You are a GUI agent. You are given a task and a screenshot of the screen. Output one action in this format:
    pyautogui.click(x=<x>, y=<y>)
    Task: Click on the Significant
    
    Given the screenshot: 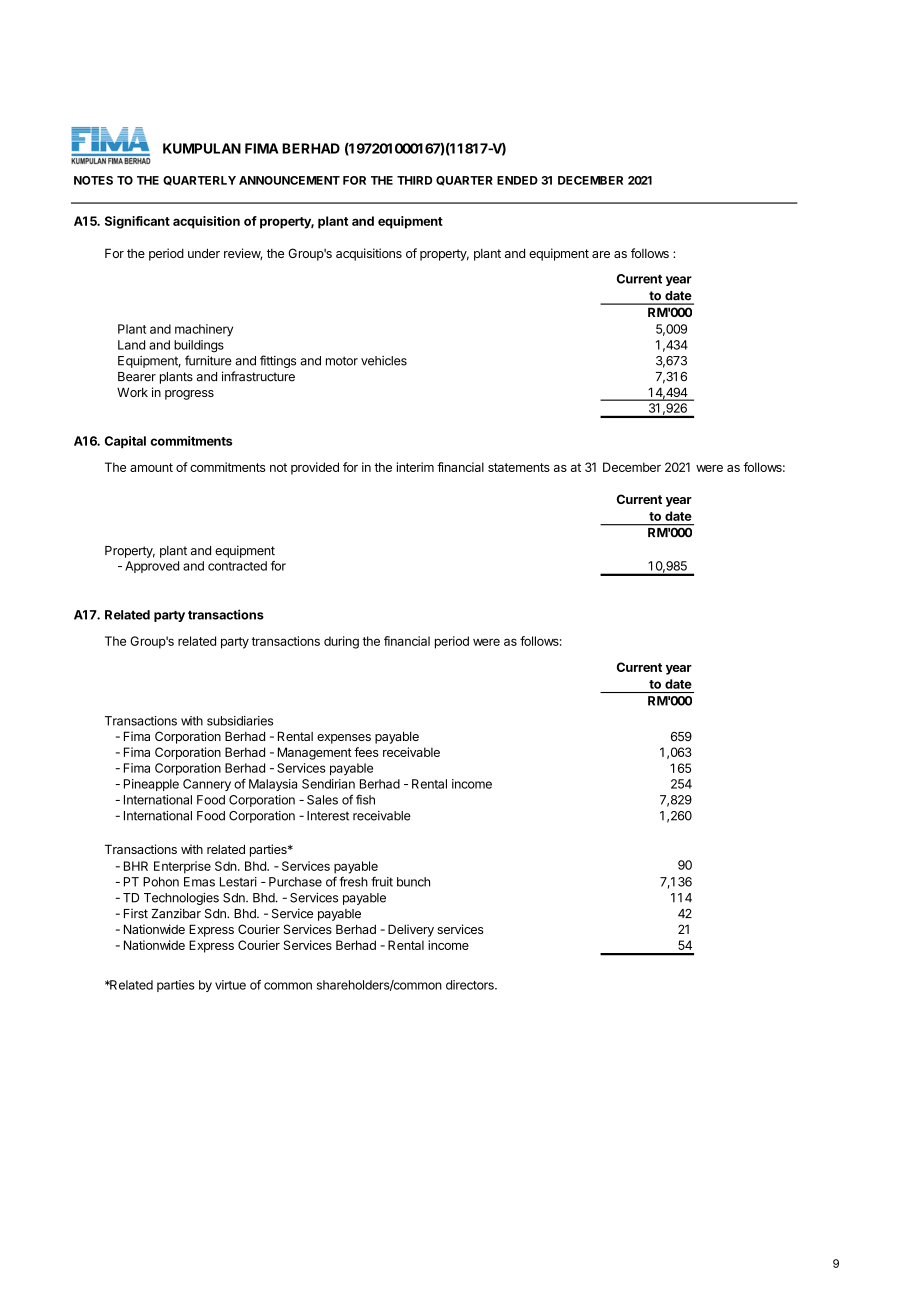 What is the action you would take?
    pyautogui.click(x=137, y=222)
